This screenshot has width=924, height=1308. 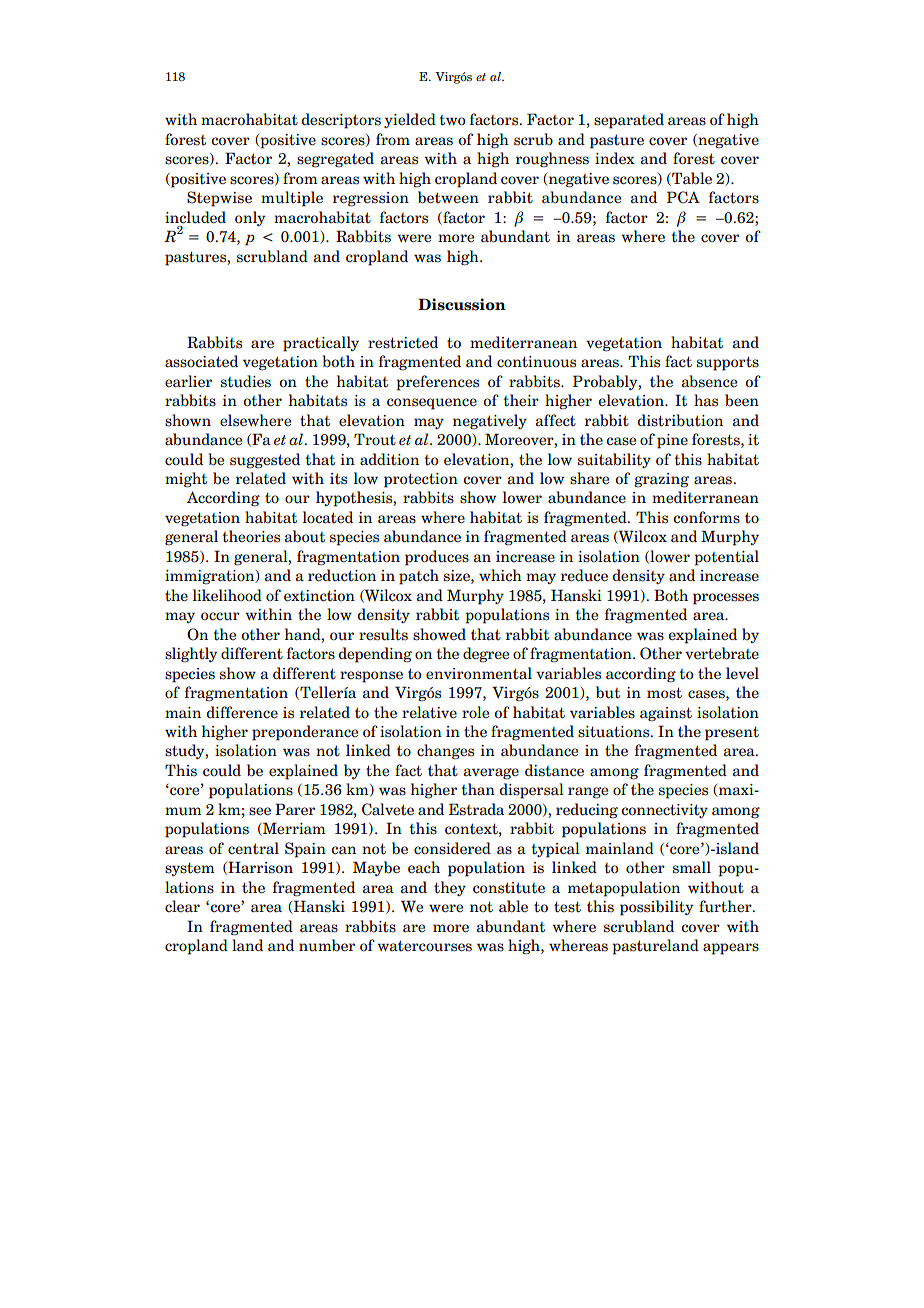 What do you see at coordinates (182, 906) in the screenshot?
I see `clear` at bounding box center [182, 906].
